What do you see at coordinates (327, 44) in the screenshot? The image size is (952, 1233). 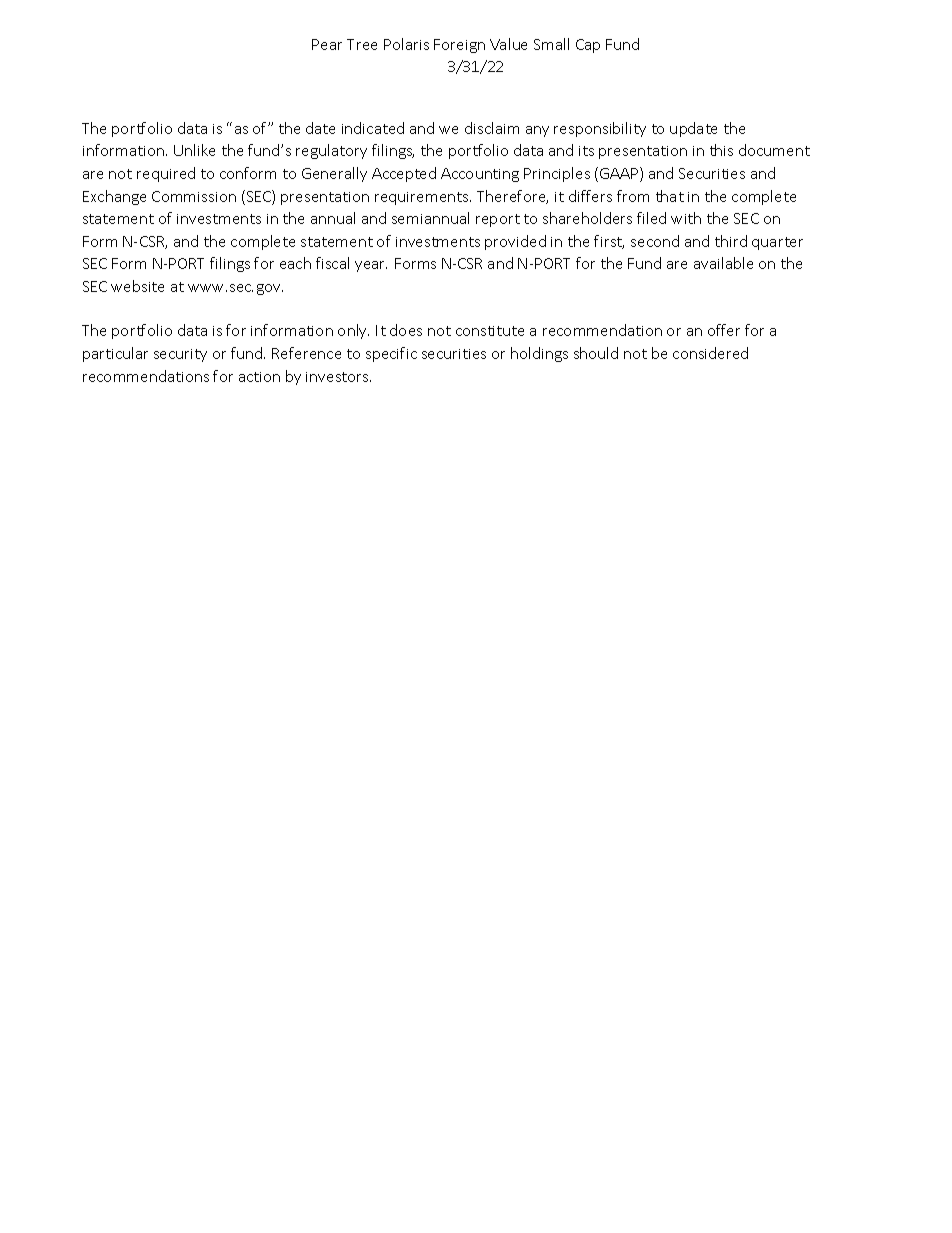 I see `Pear` at bounding box center [327, 44].
